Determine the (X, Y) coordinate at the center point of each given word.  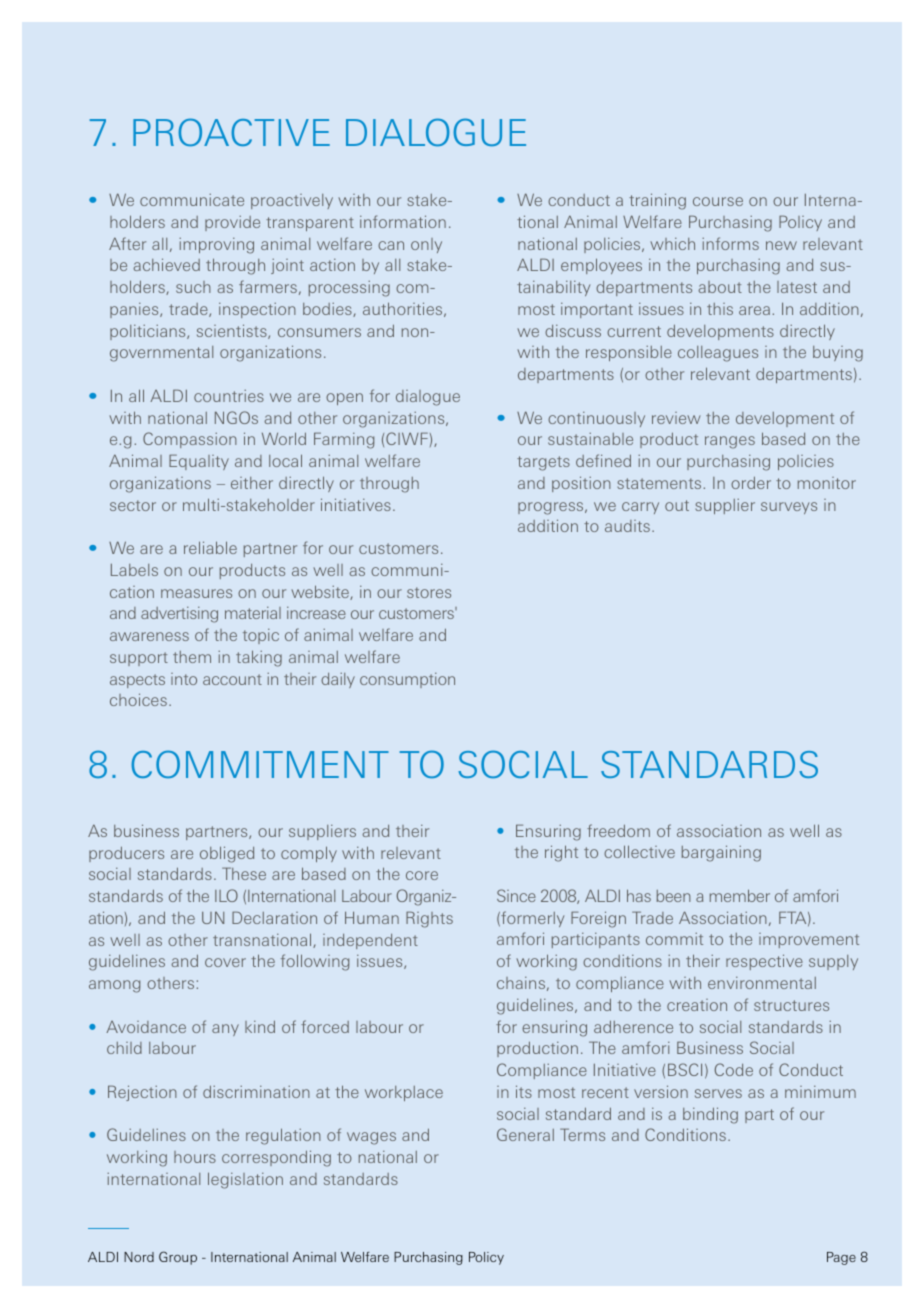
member (740, 895)
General (525, 1134)
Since (516, 895)
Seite (841, 1258)
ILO (226, 895)
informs (730, 243)
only (426, 245)
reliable (210, 547)
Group (178, 1258)
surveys (789, 508)
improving (216, 246)
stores (429, 592)
